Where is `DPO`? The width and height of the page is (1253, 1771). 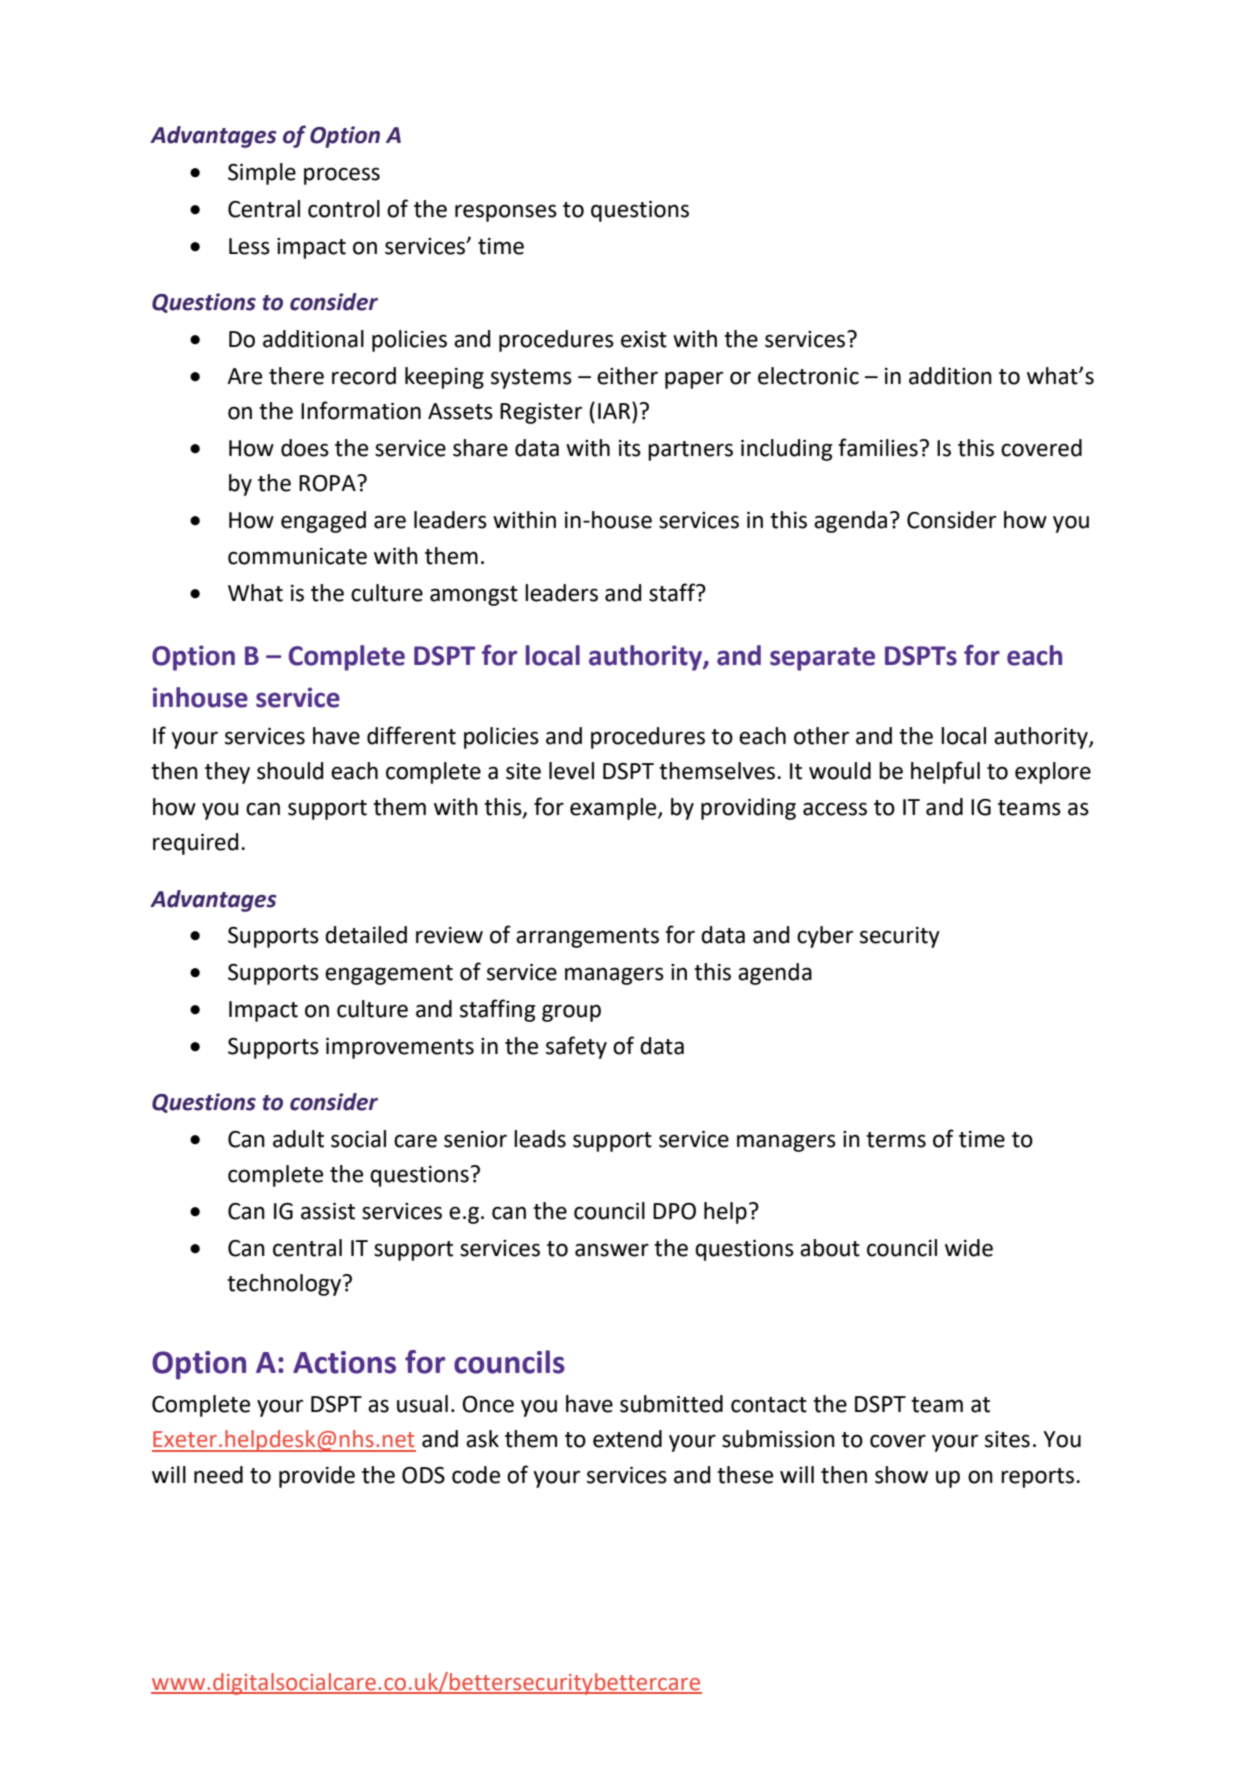
DPO is located at coordinates (674, 1211).
